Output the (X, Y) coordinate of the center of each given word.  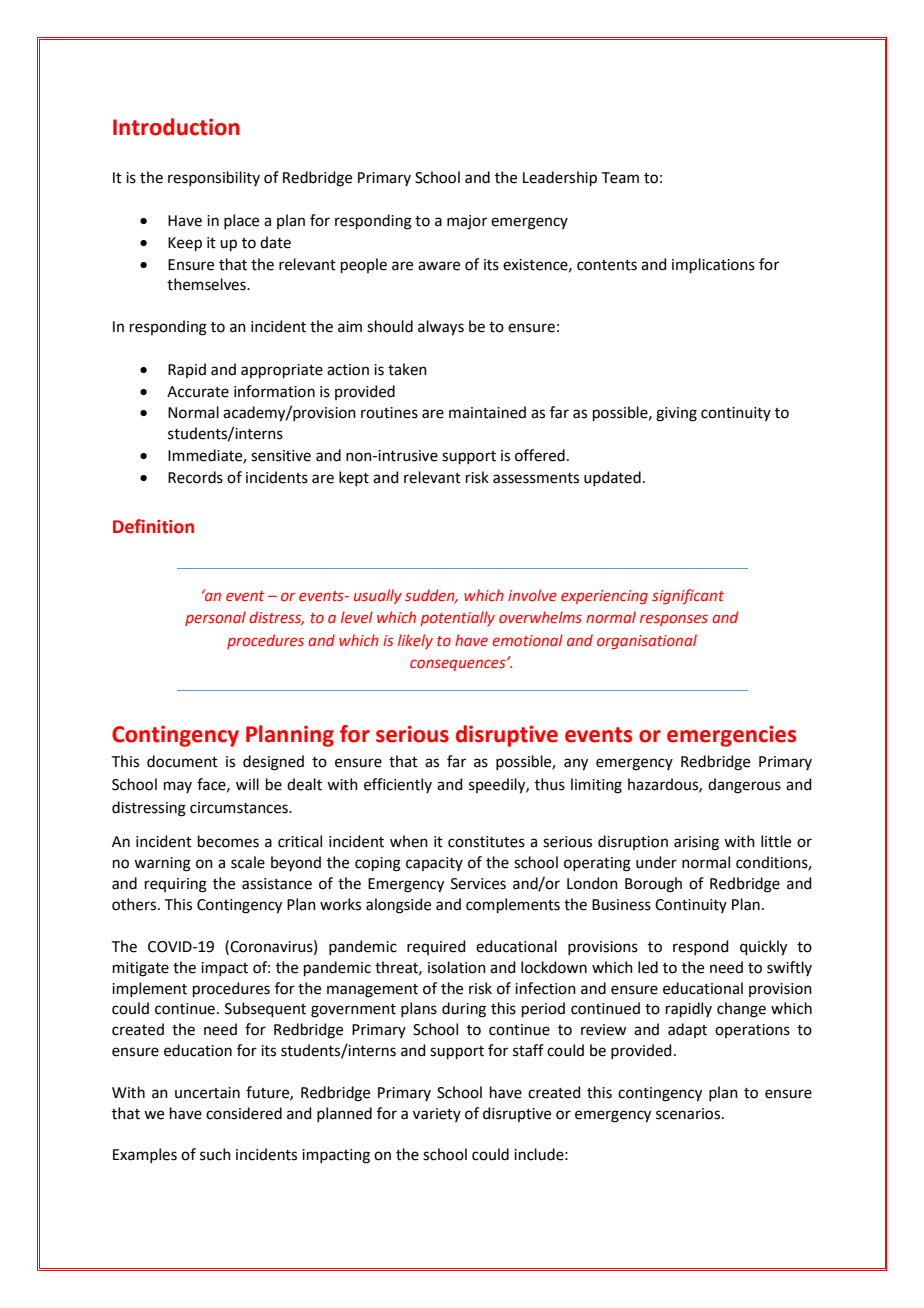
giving (676, 414)
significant (688, 596)
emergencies (731, 736)
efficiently (398, 785)
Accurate (198, 392)
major (467, 222)
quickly (763, 948)
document (182, 761)
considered (244, 1113)
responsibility (214, 178)
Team (620, 178)
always (441, 328)
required (436, 947)
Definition (153, 526)
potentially (457, 618)
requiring (176, 885)
